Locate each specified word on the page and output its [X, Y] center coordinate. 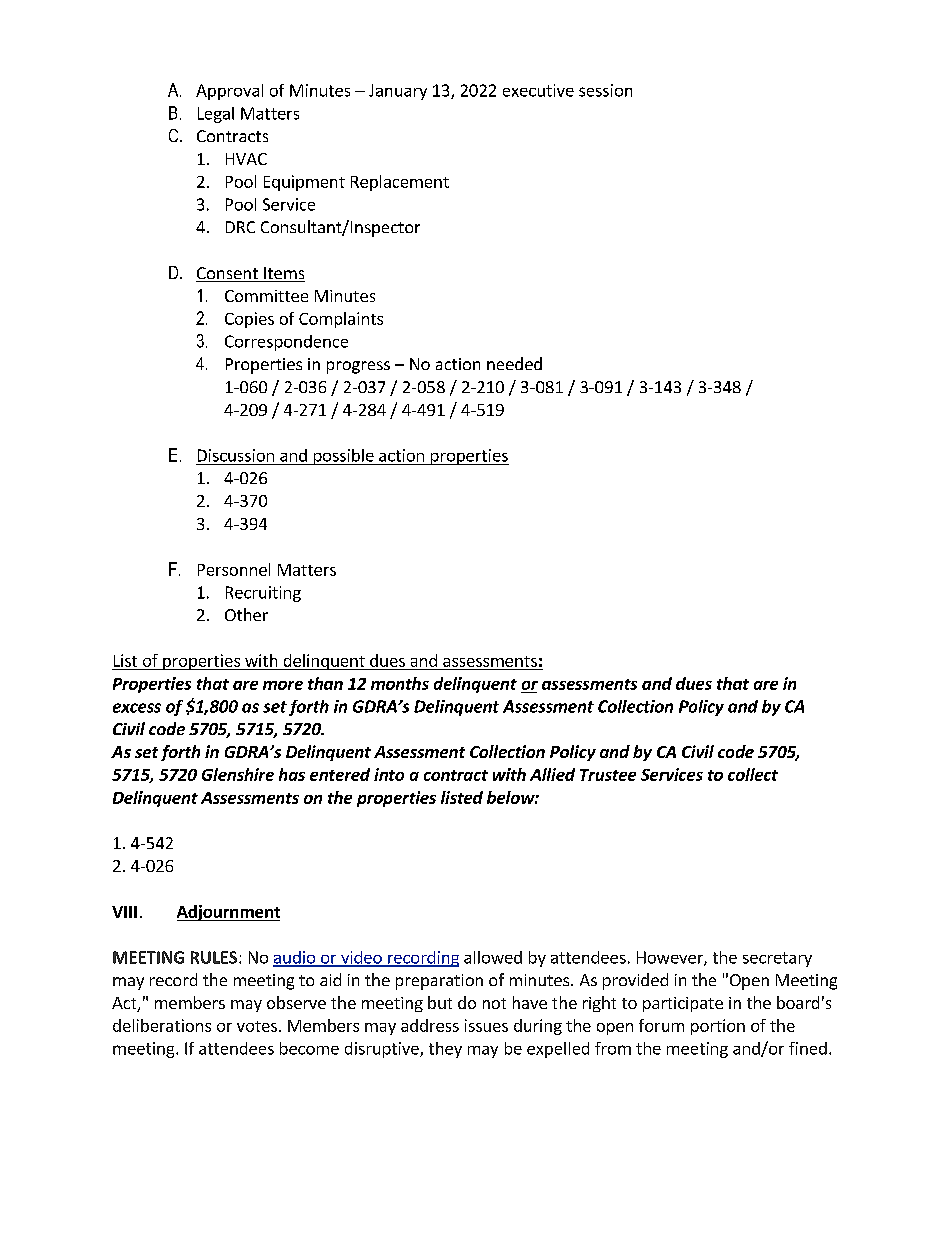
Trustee [608, 775]
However [671, 958]
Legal [216, 115]
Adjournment [228, 913]
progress [358, 367]
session [605, 90]
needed [514, 363]
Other [246, 614]
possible [343, 457]
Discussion [236, 455]
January [398, 92]
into [389, 774]
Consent [228, 274]
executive [538, 90]
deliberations [162, 1025]
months [400, 683]
